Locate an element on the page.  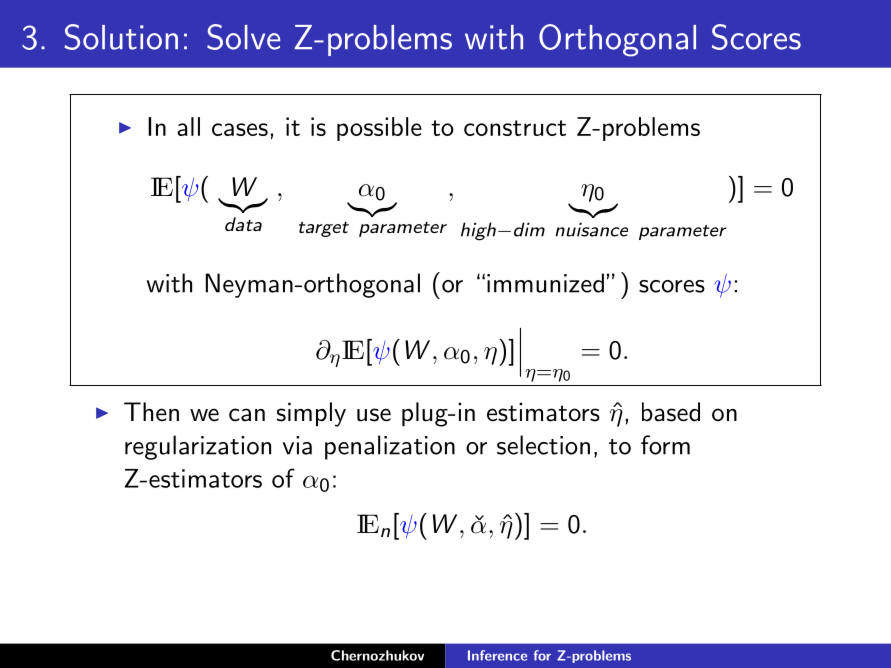
selection is located at coordinates (543, 445).
